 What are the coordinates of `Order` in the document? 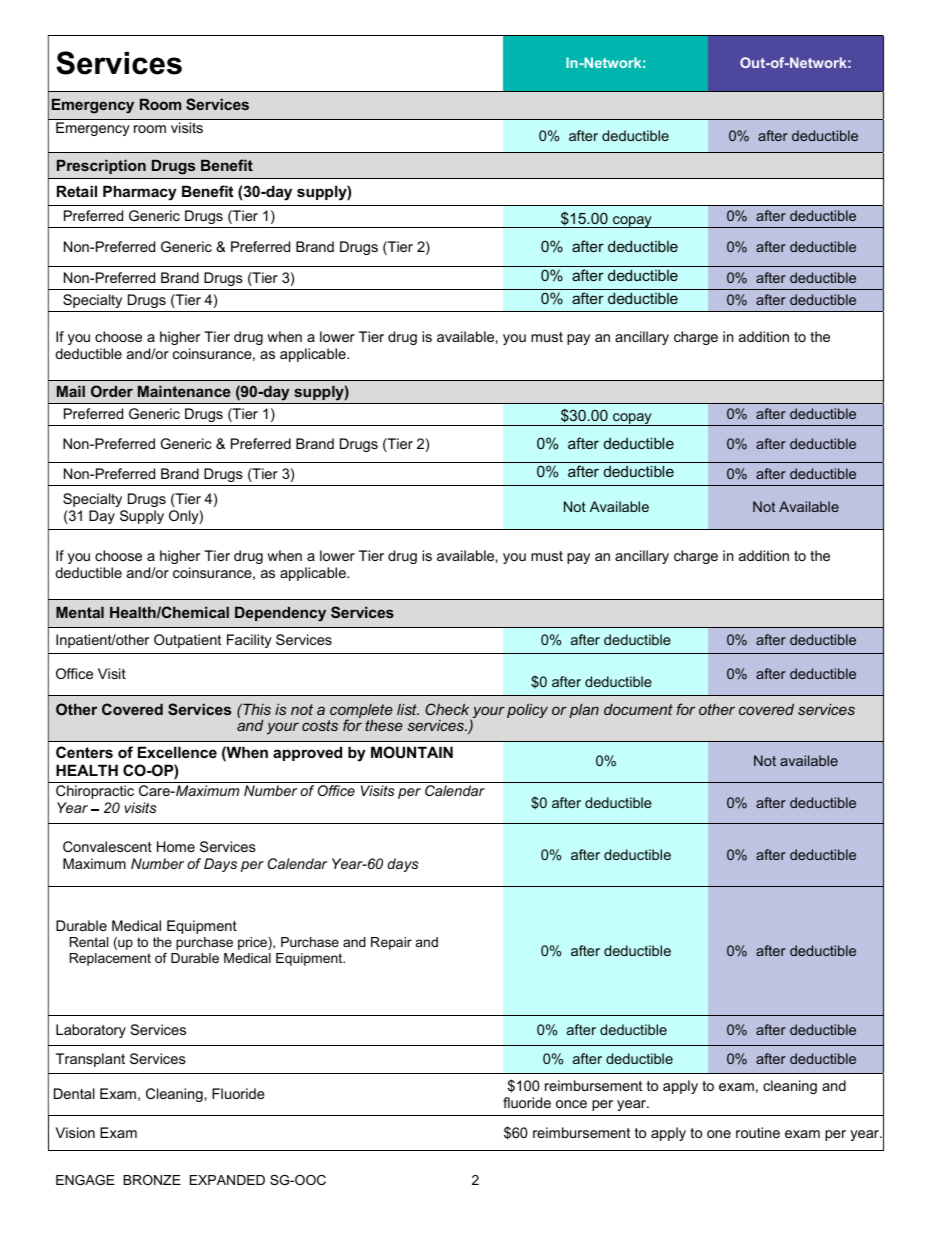 It's located at (112, 391).
